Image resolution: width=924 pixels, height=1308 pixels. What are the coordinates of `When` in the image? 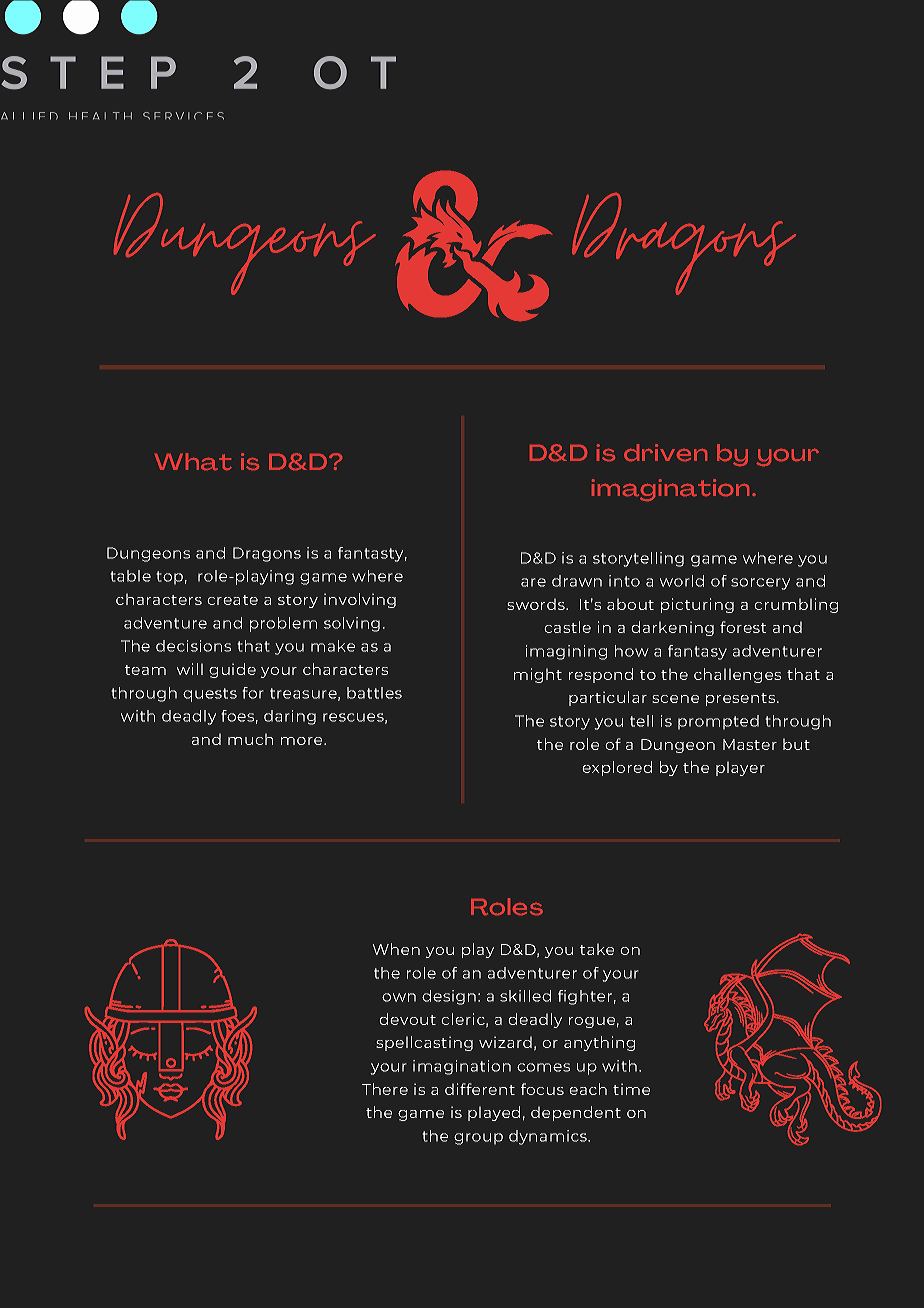 It's located at (396, 949).
